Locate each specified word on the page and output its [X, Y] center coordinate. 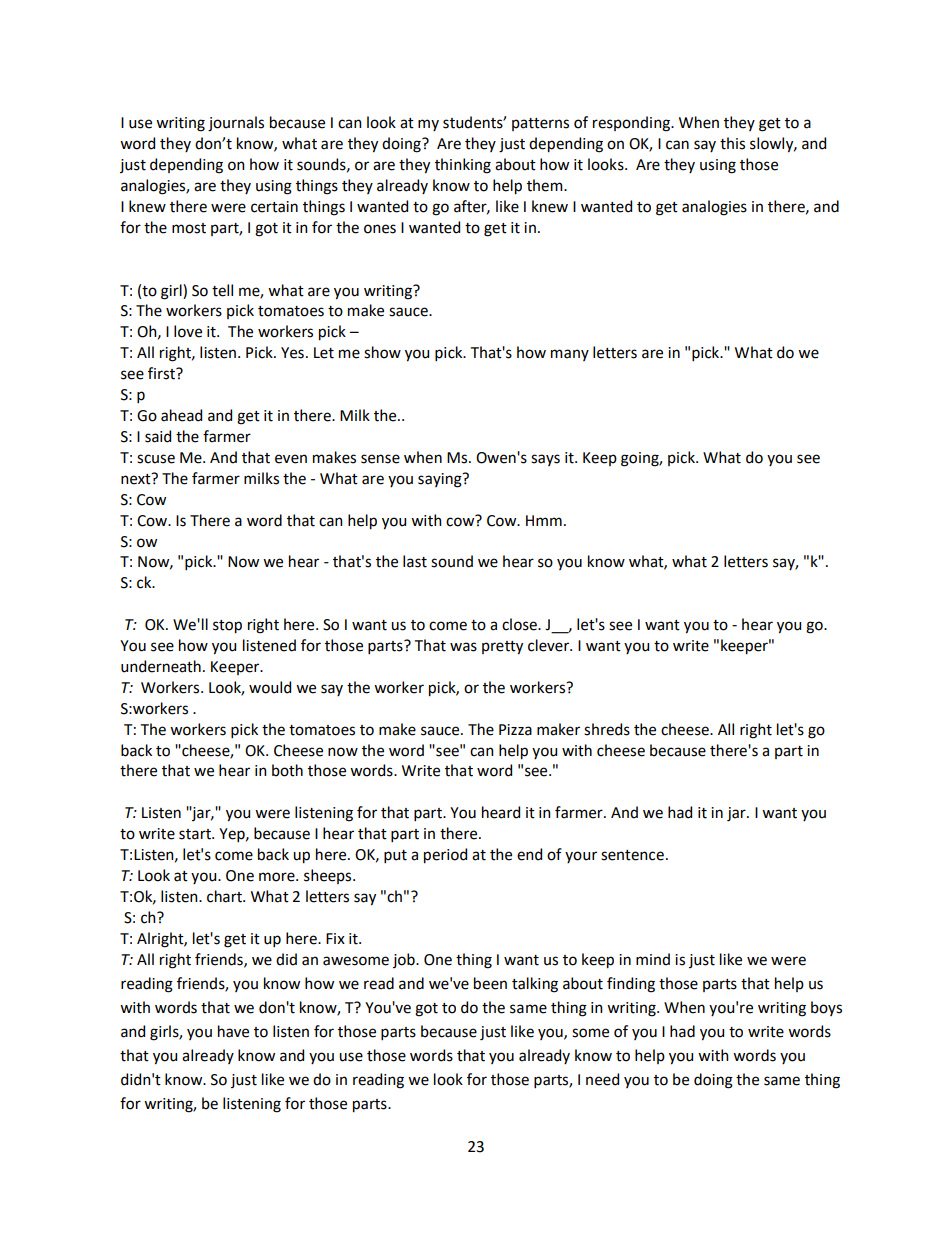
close [520, 624]
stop [227, 627]
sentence [632, 855]
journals [236, 124]
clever [550, 645]
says [545, 460]
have [233, 1031]
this [732, 143]
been [490, 983]
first [162, 373]
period [445, 856]
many [570, 355]
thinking [463, 166]
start [196, 834]
